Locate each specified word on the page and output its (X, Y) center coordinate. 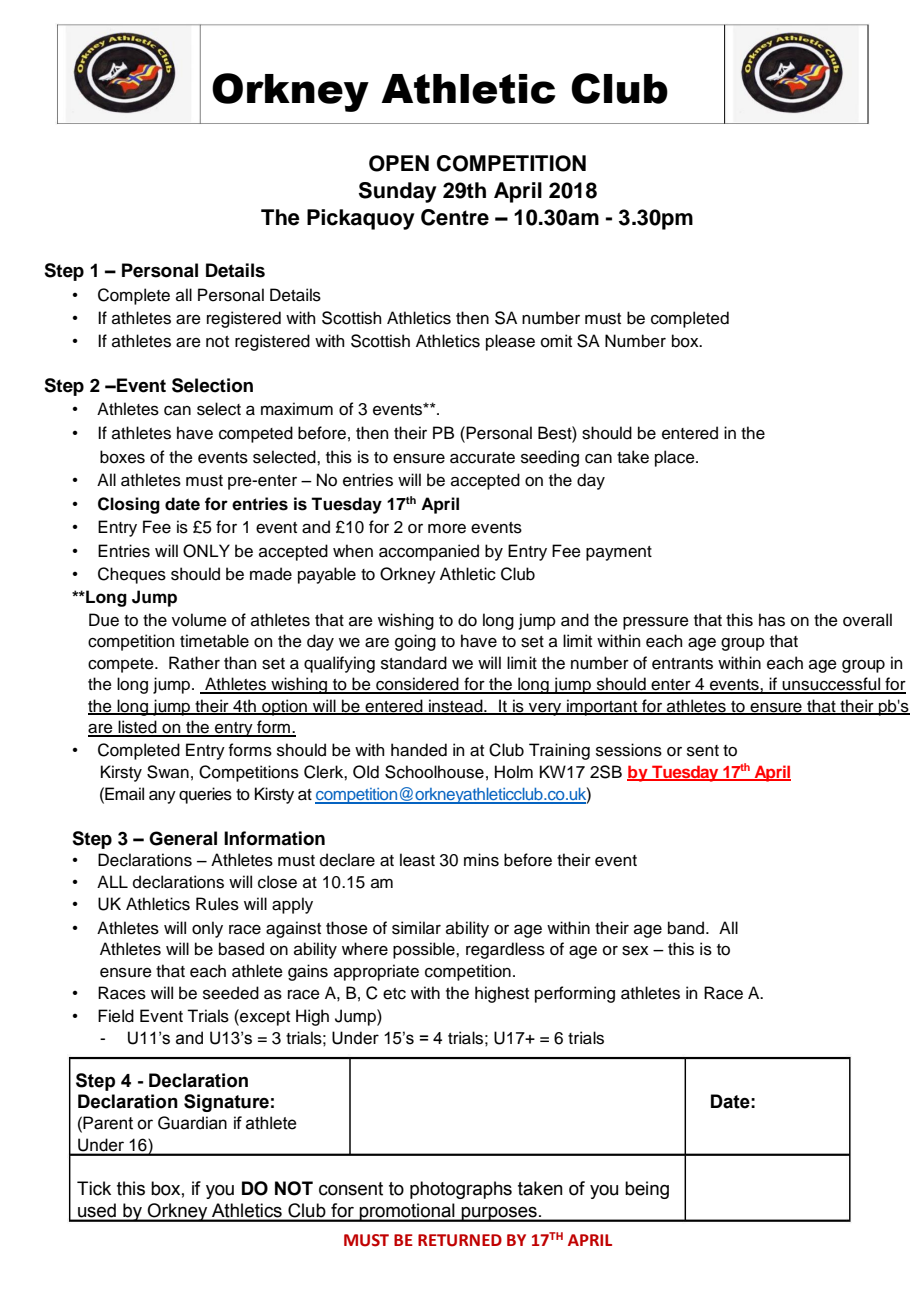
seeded (231, 993)
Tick (94, 1188)
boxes (122, 457)
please (510, 342)
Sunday (398, 192)
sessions (629, 750)
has (772, 620)
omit (556, 341)
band (687, 928)
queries (205, 795)
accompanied (429, 552)
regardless (505, 950)
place (676, 458)
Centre (455, 217)
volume (199, 620)
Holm (514, 772)
